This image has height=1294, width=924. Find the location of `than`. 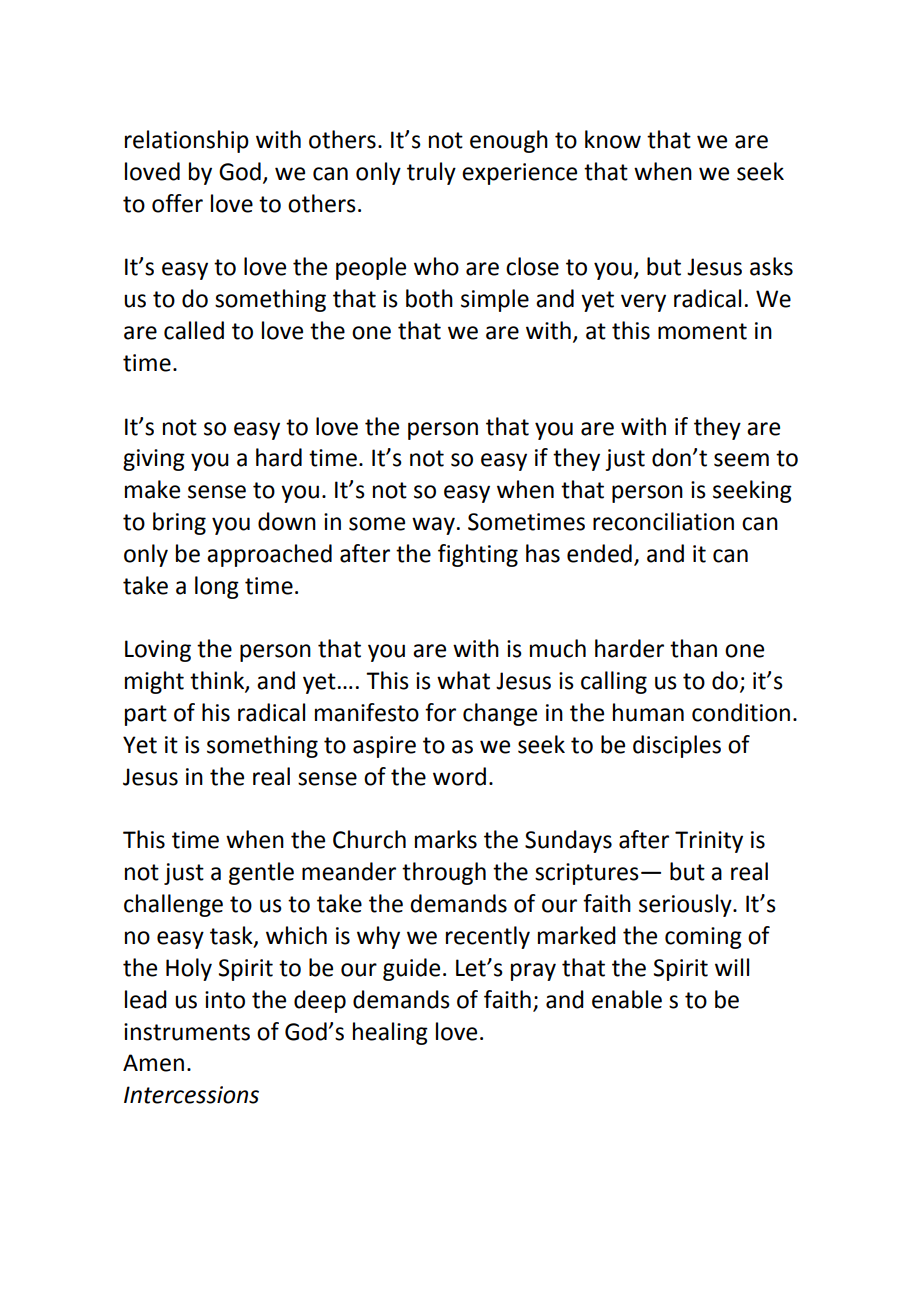

than is located at coordinates (693, 648).
